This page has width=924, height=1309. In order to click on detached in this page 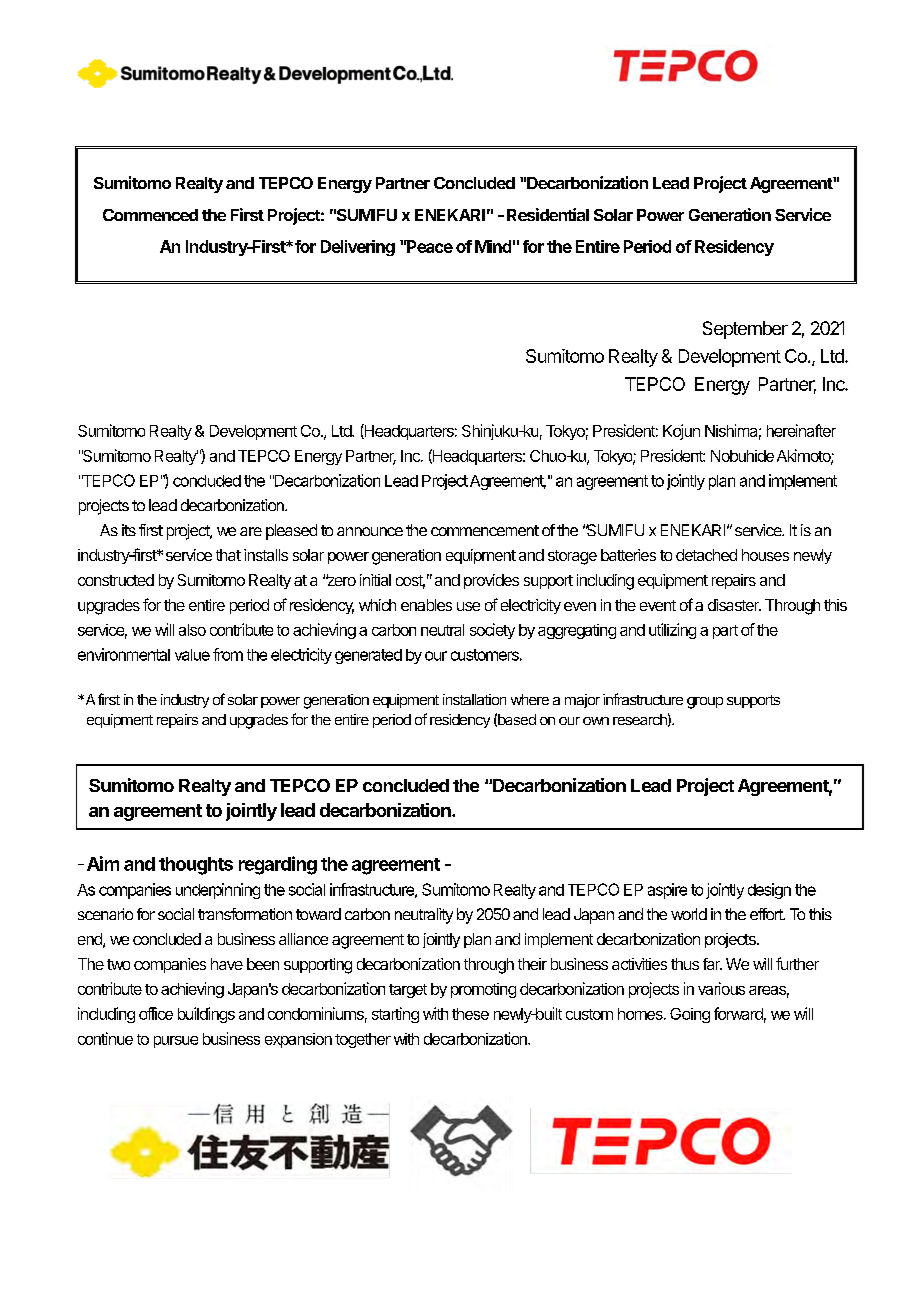, I will do `click(706, 555)`.
